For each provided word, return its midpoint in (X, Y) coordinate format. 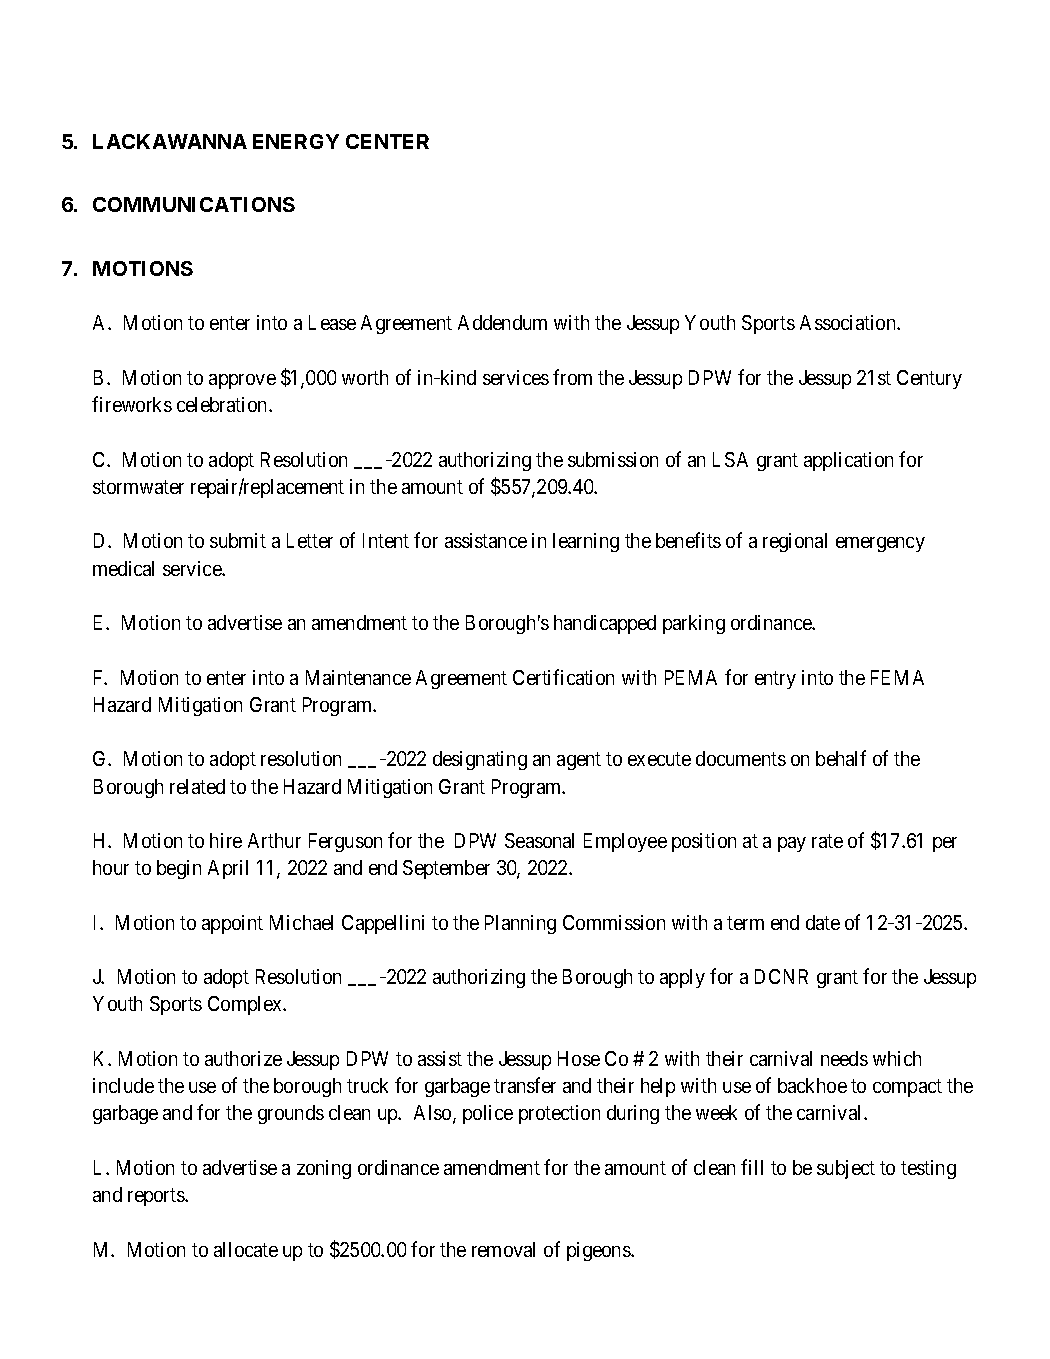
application (848, 461)
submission (613, 459)
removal (503, 1249)
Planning (520, 924)
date (823, 922)
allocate (246, 1249)
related (197, 786)
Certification (563, 677)
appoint (232, 924)
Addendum (502, 322)
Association (849, 322)
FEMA (897, 677)
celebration (223, 404)
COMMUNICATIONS (194, 204)
